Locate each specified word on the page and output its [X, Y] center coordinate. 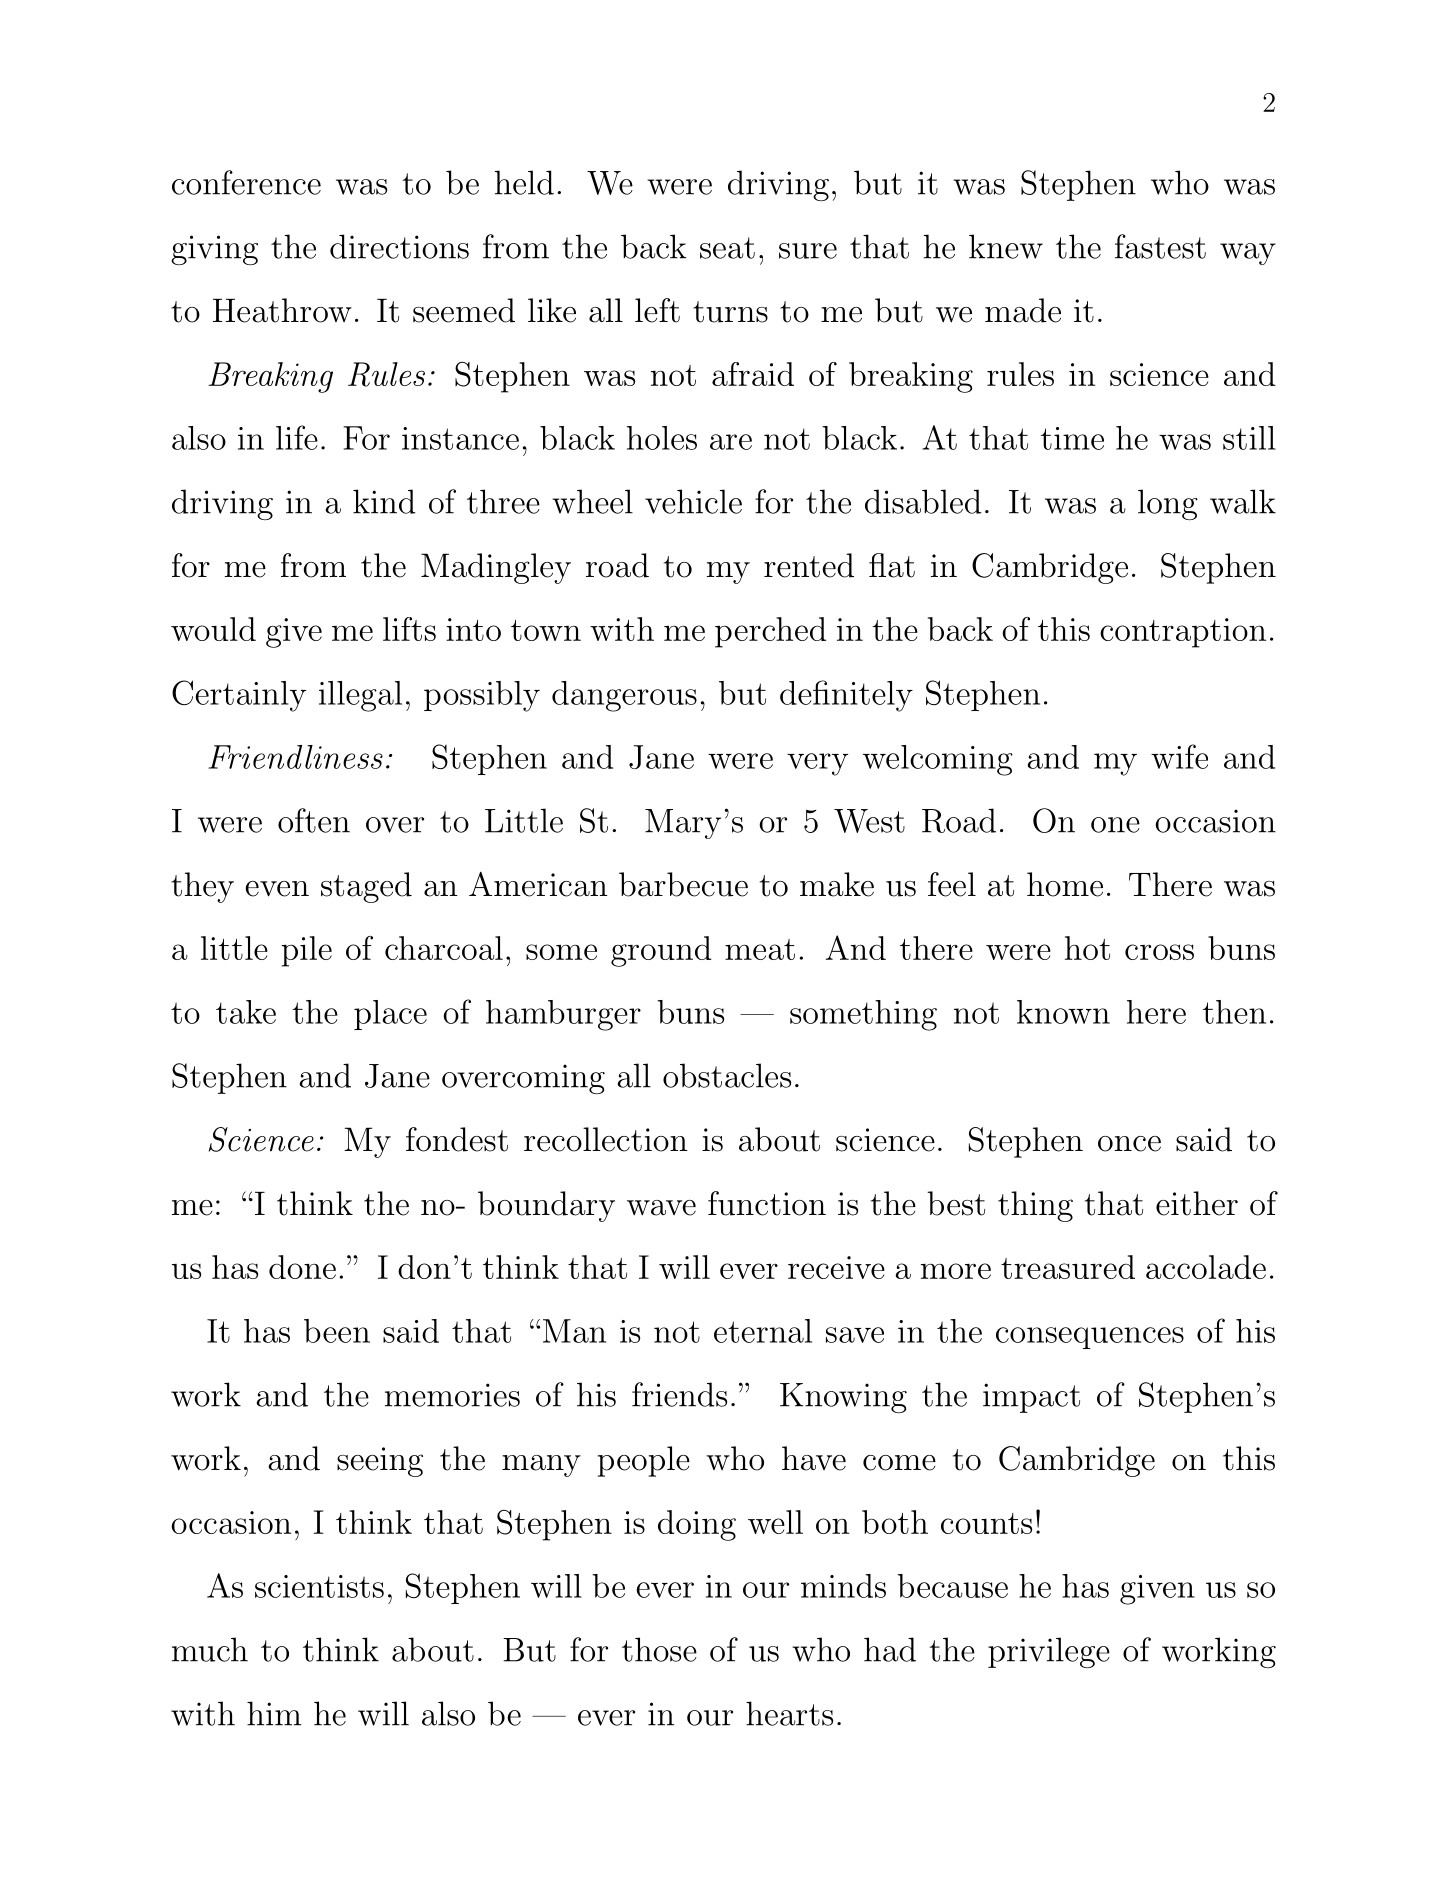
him [274, 1713]
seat [727, 248]
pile [306, 951]
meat [760, 949]
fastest [1160, 246]
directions [399, 246]
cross [1159, 952]
